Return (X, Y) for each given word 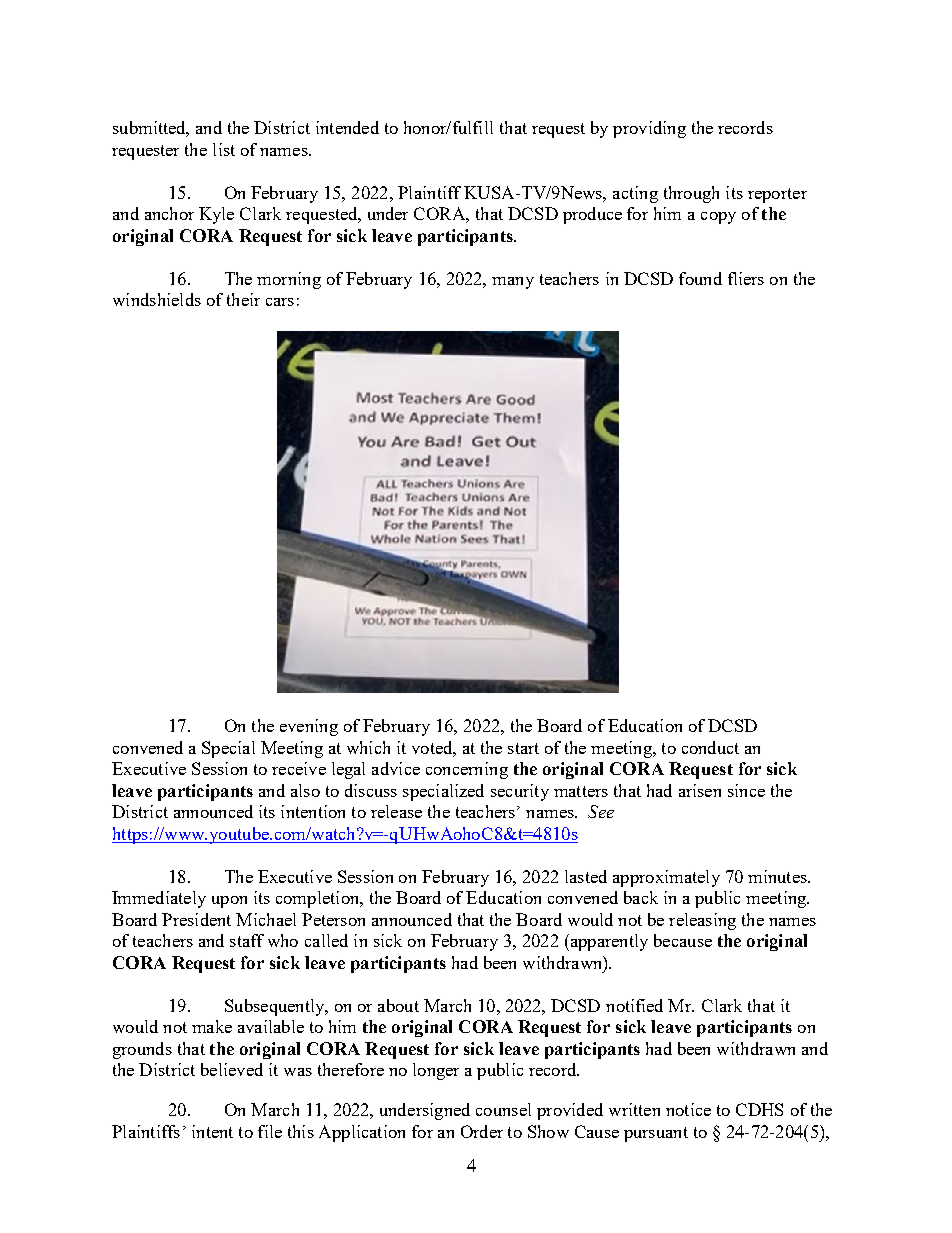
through (691, 194)
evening (309, 727)
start (523, 748)
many (513, 283)
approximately (666, 878)
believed (232, 1069)
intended (347, 127)
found (700, 278)
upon (229, 902)
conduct (710, 747)
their (243, 299)
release (396, 811)
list (224, 149)
